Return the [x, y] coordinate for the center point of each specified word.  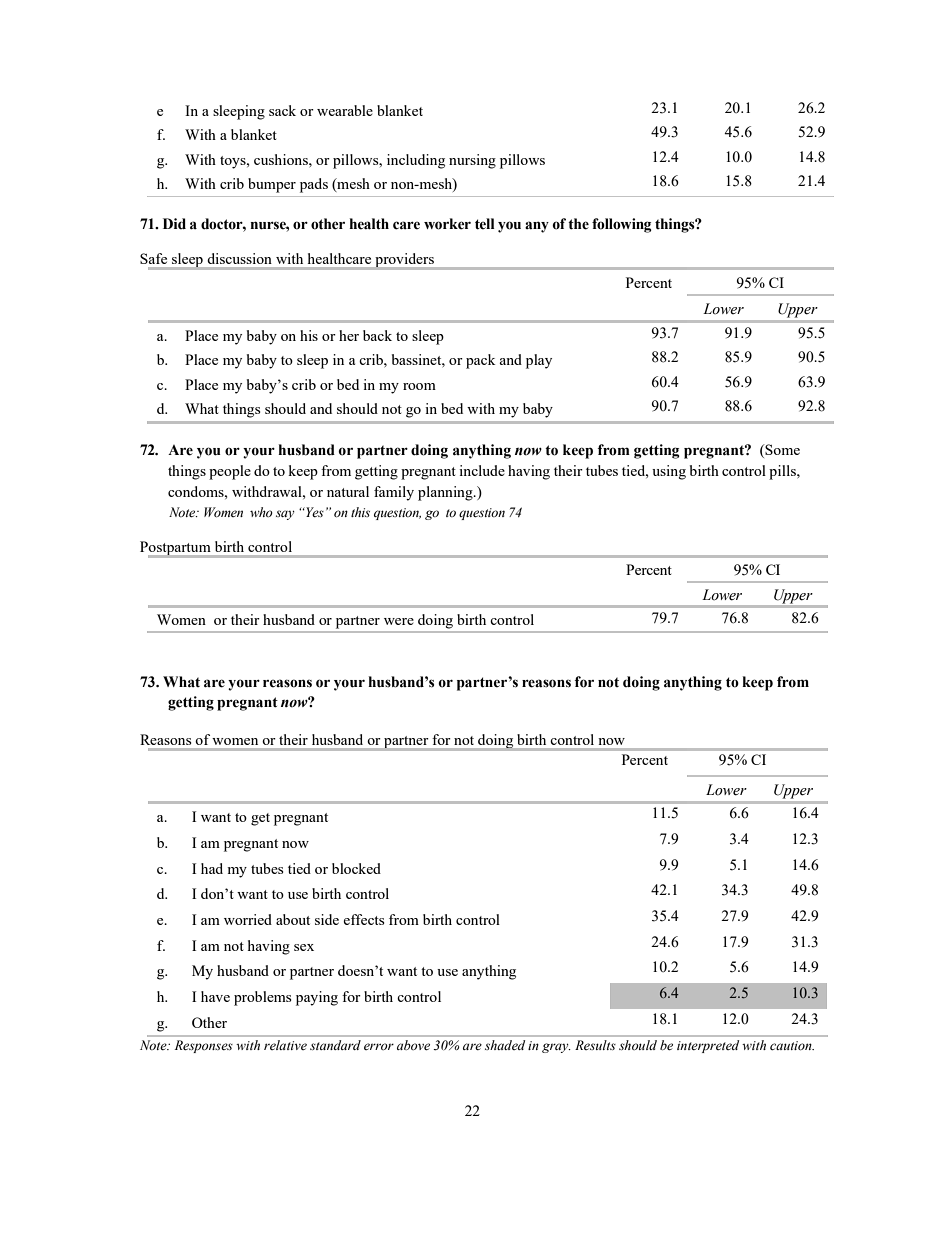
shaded [505, 1045]
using [669, 472]
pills [783, 472]
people [230, 472]
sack [282, 110]
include [482, 470]
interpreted [708, 1046]
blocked [356, 868]
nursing [472, 161]
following [622, 225]
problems [262, 998]
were [399, 621]
